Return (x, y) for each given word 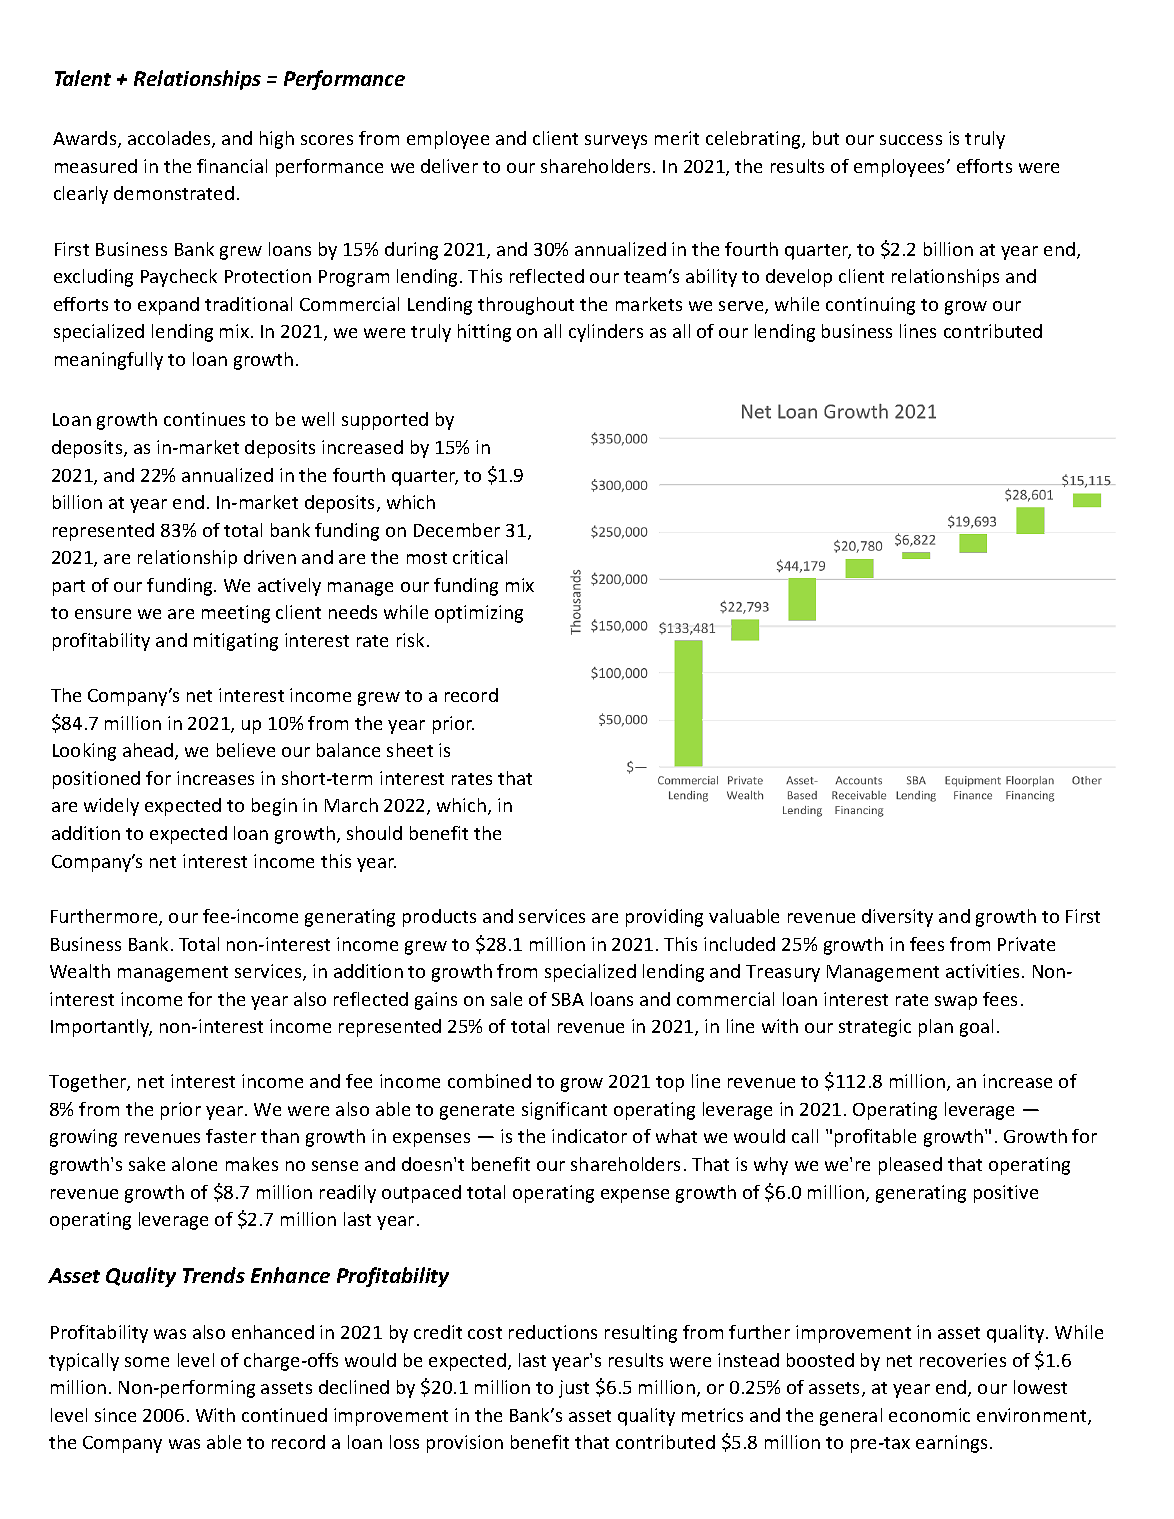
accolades (170, 139)
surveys (616, 142)
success (911, 140)
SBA (568, 999)
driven (270, 557)
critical (480, 557)
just (574, 1389)
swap (956, 1003)
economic (929, 1415)
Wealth (80, 971)
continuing (870, 306)
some (147, 1362)
